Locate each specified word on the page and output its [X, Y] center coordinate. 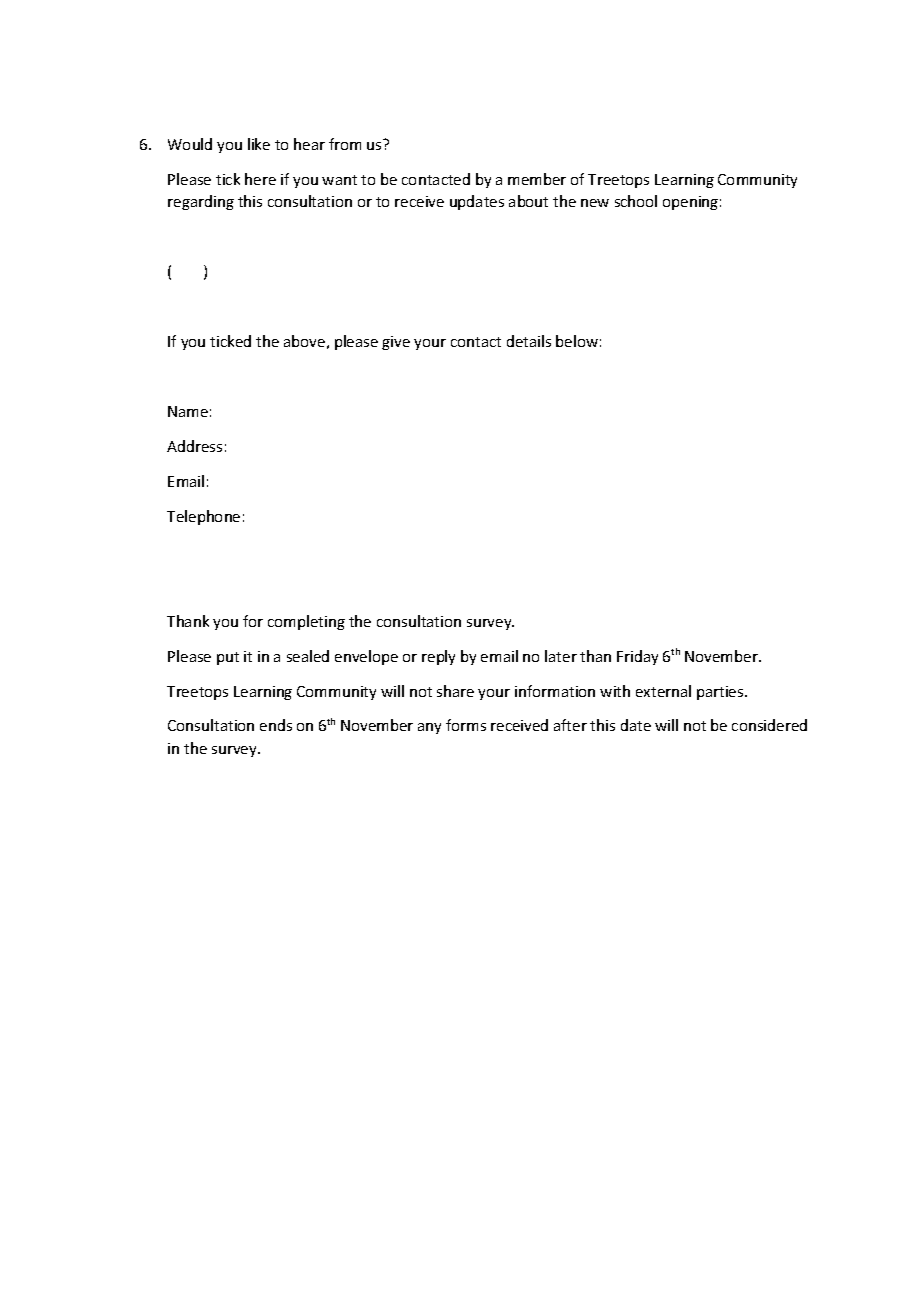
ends [276, 725]
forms [466, 725]
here [260, 179]
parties [721, 693]
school [636, 201]
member [537, 179]
